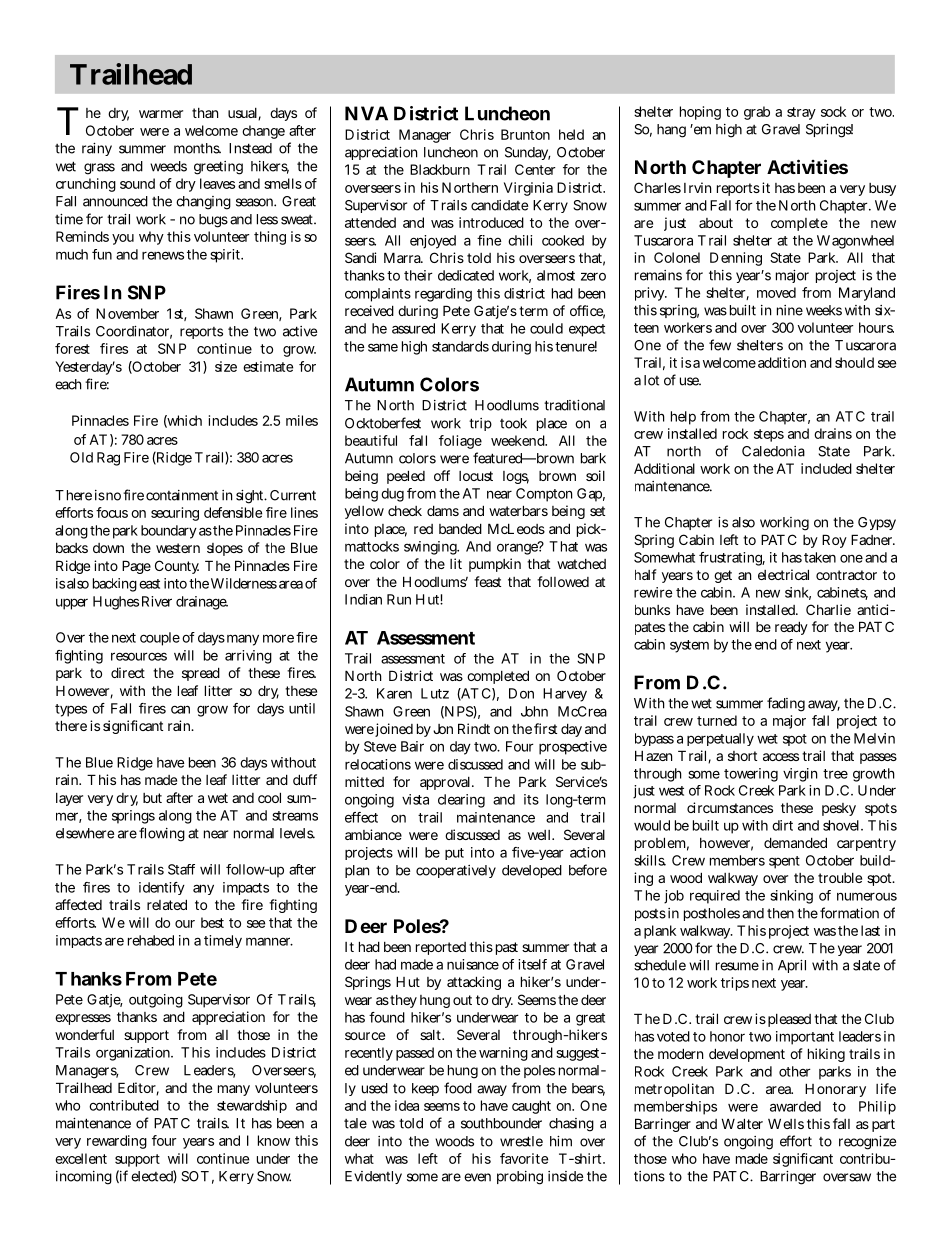 This screenshot has height=1233, width=952. I want to click on best, so click(212, 922).
